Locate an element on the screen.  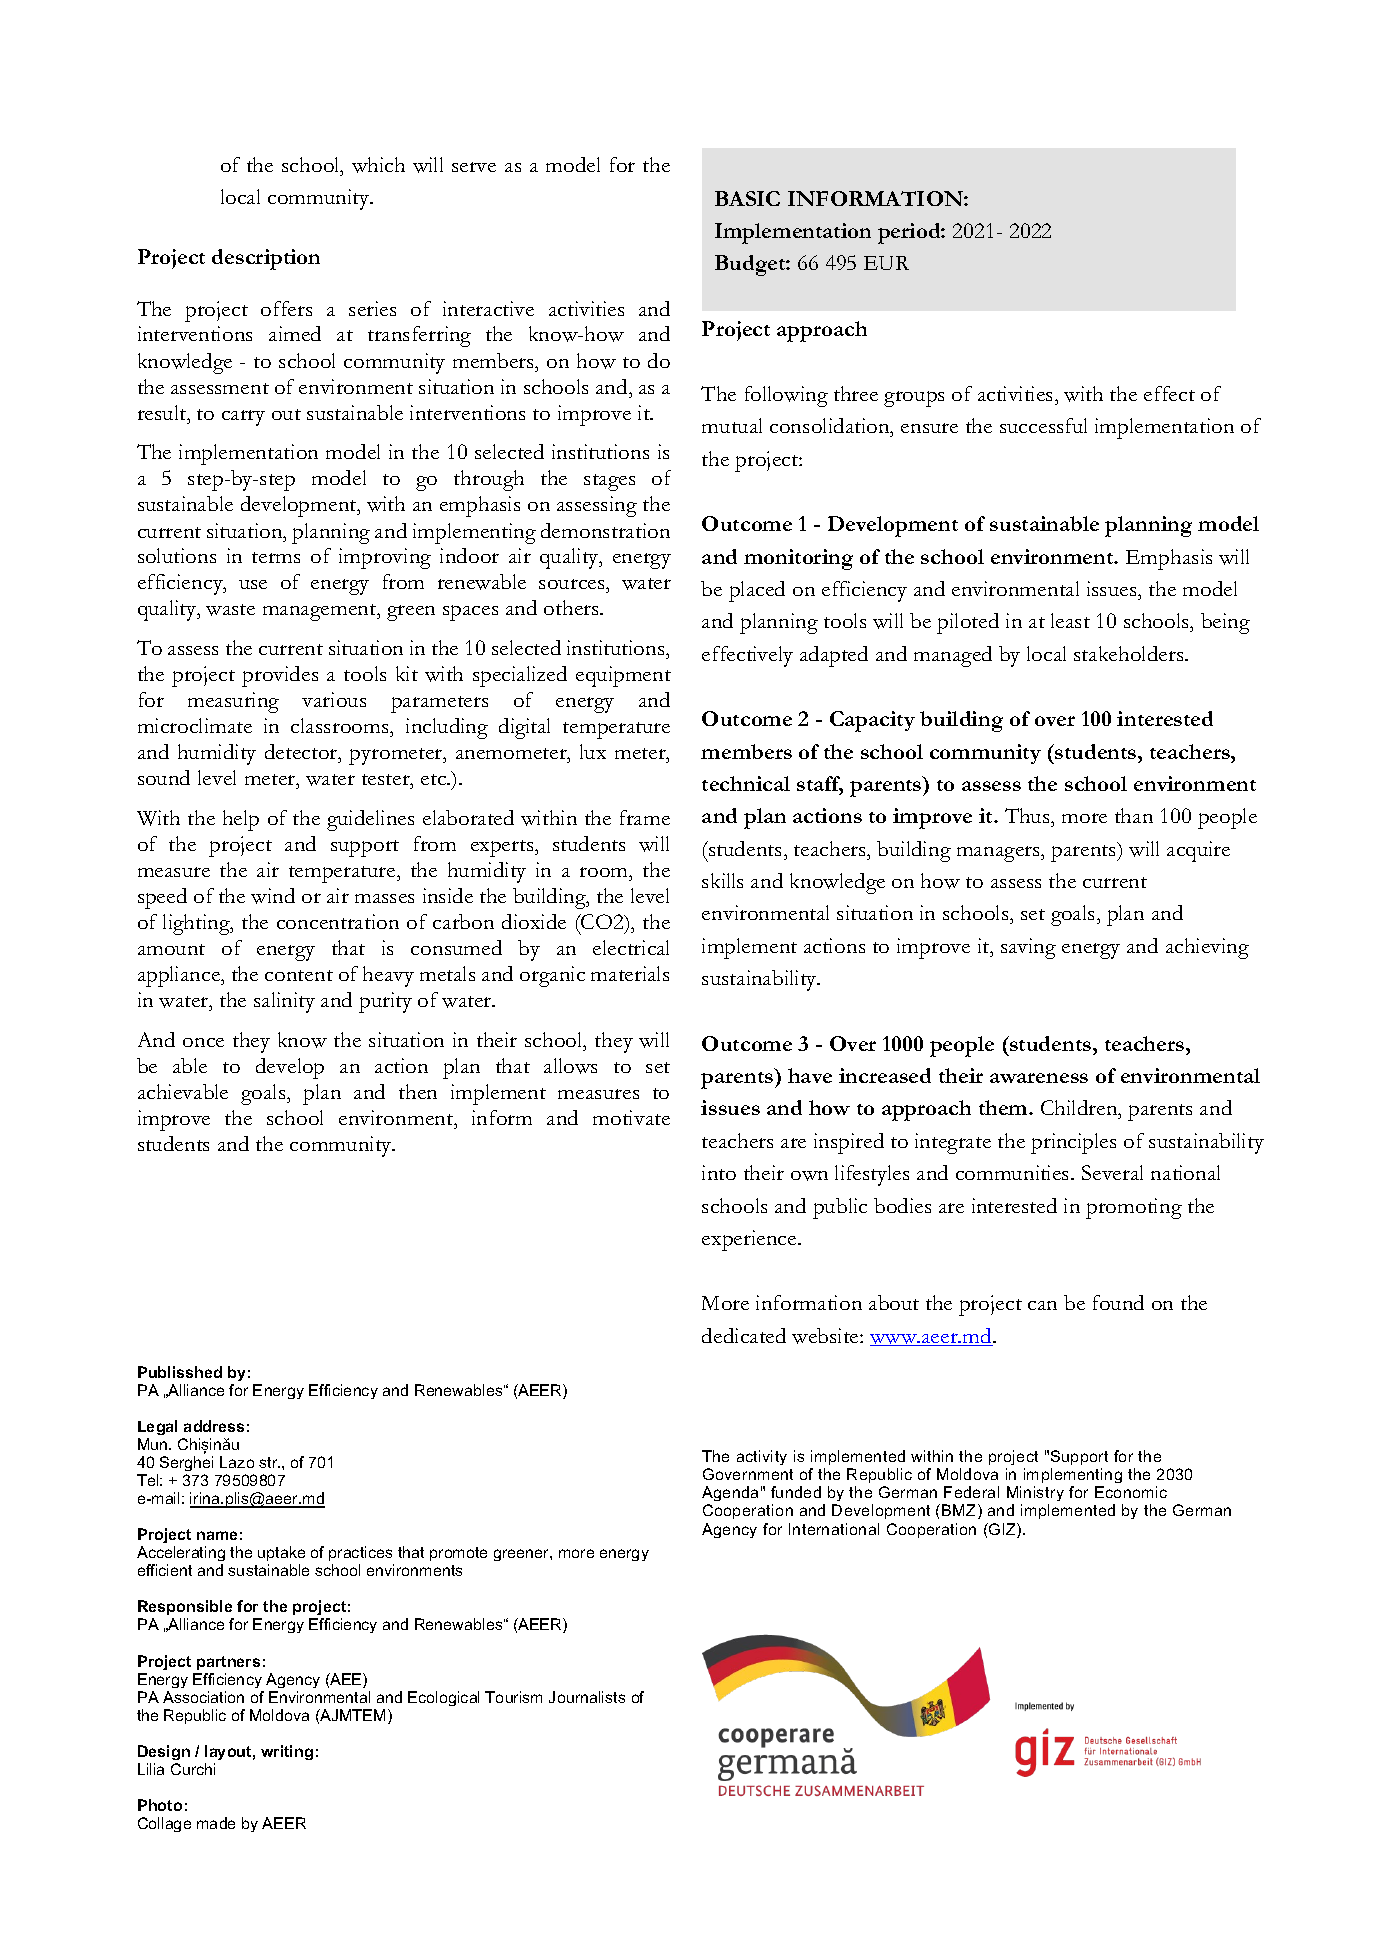
found is located at coordinates (1118, 1302).
